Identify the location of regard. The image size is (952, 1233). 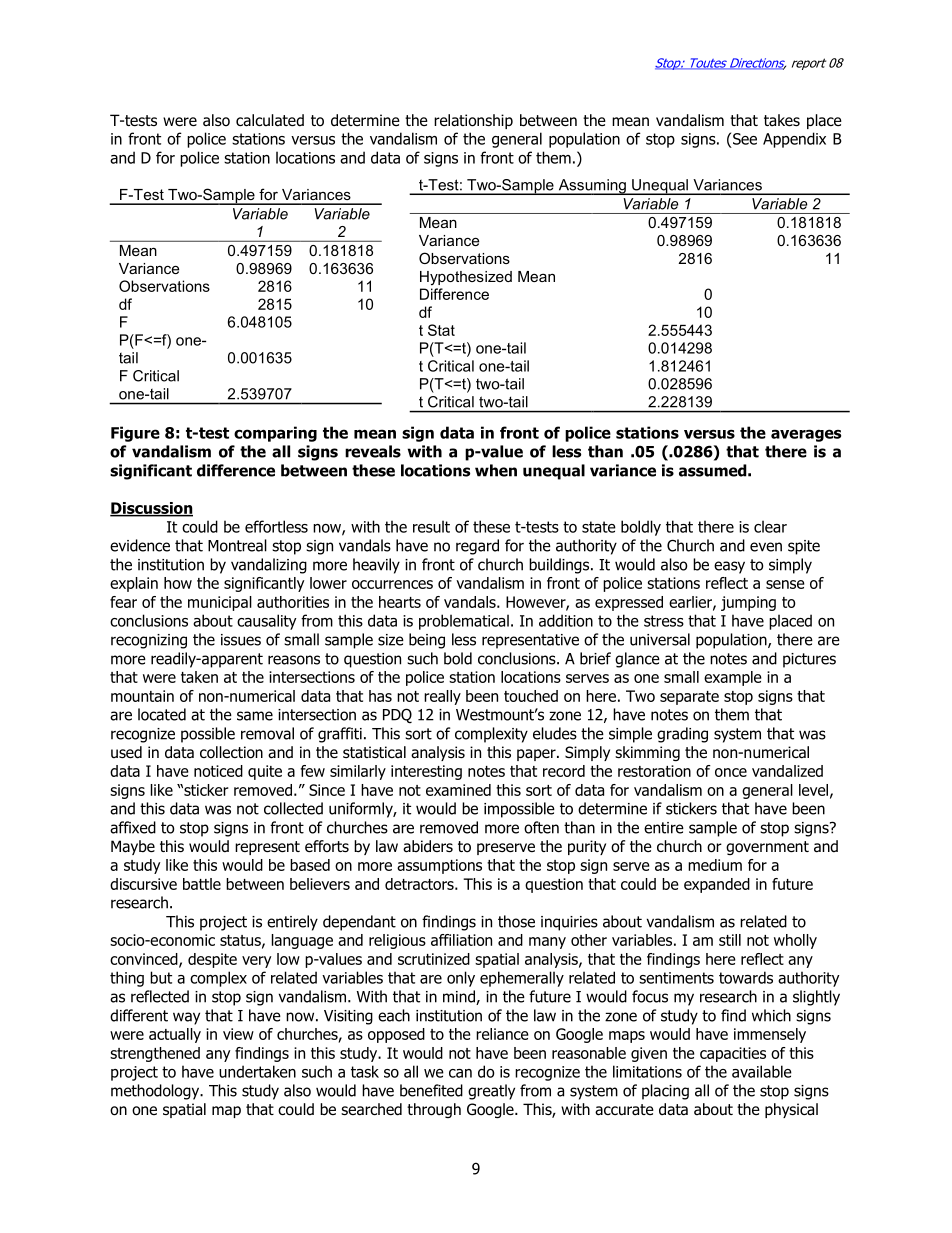
(477, 547).
